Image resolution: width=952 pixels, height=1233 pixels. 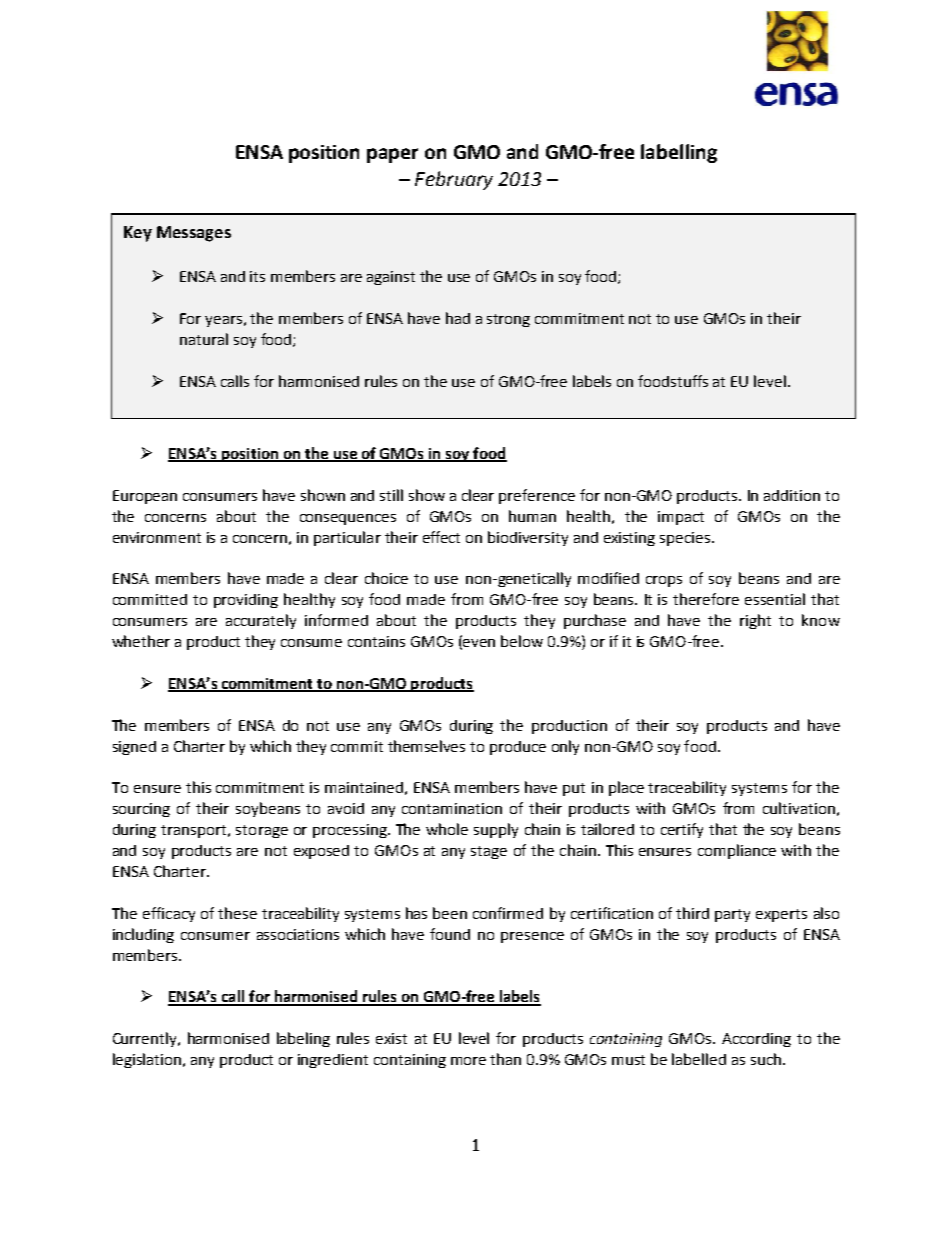 What do you see at coordinates (146, 1039) in the image?
I see `Currently` at bounding box center [146, 1039].
